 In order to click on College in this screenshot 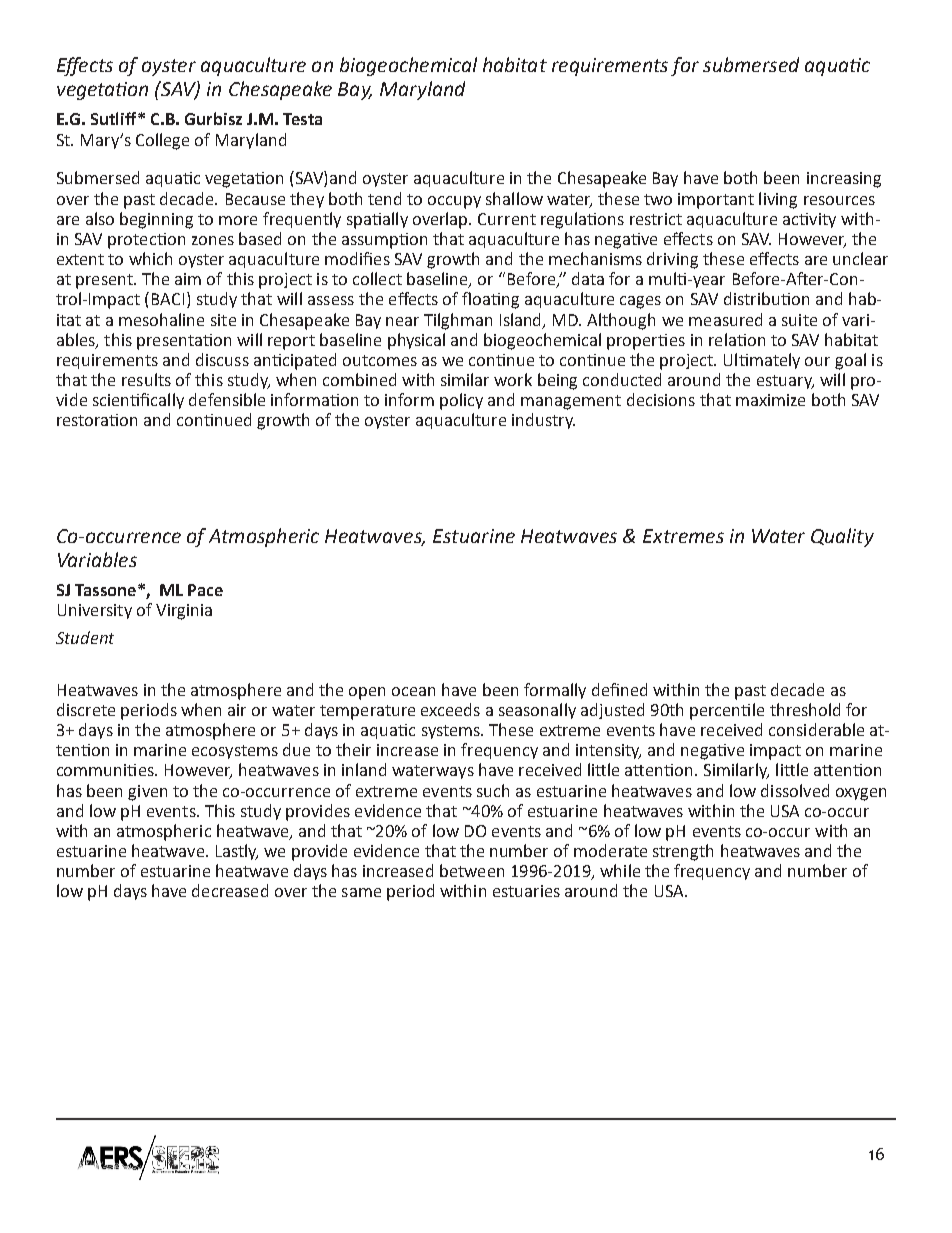, I will do `click(162, 141)`.
